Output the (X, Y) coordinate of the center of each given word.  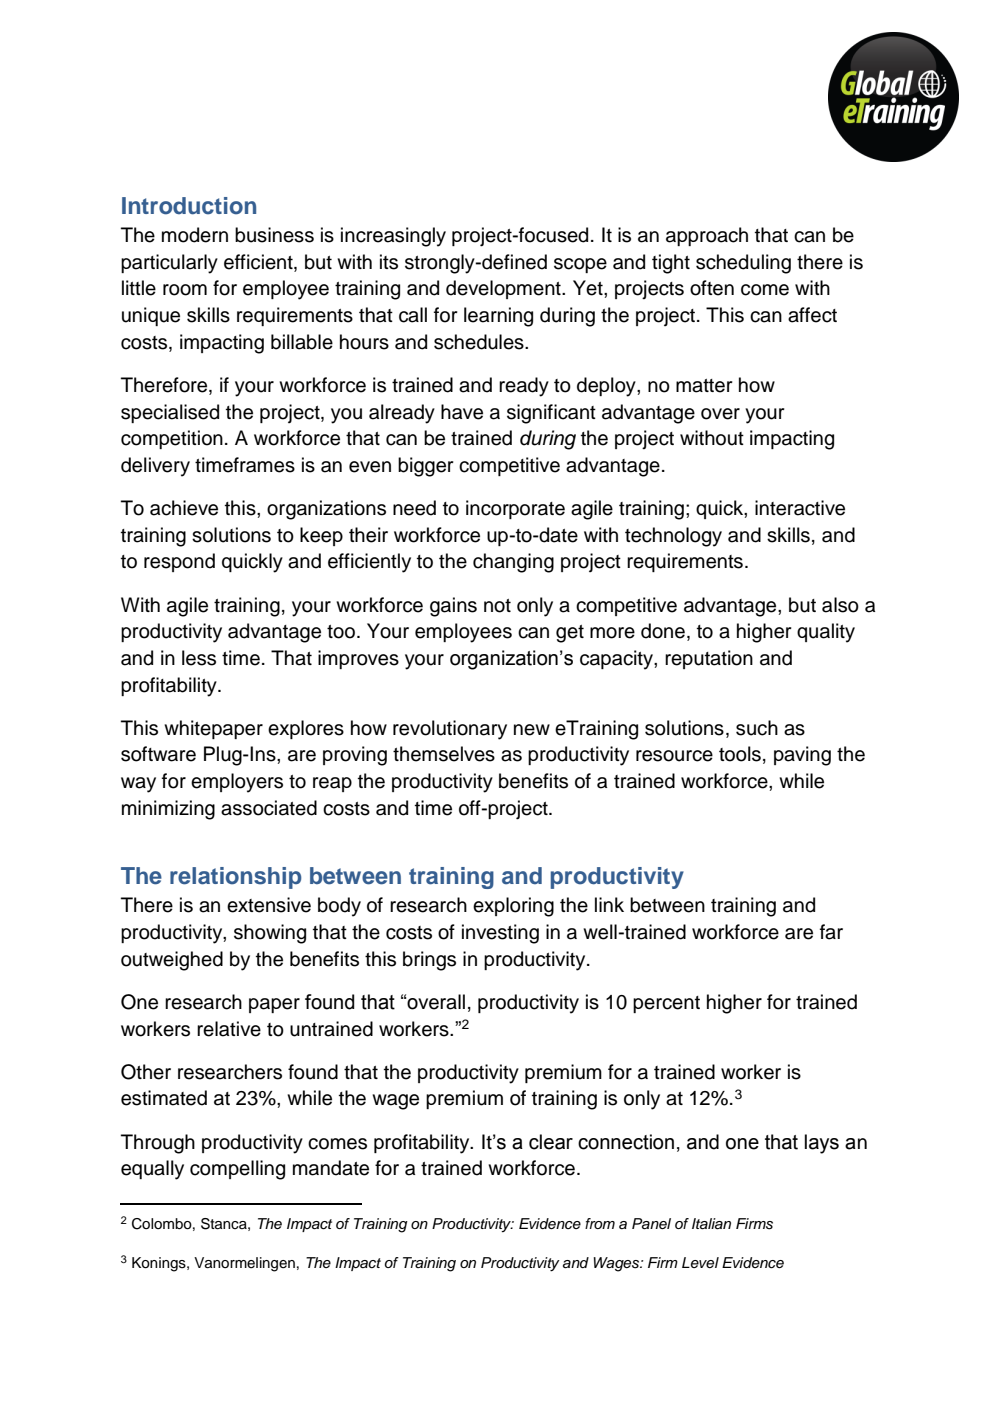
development (504, 289)
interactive (800, 508)
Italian (711, 1224)
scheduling (743, 264)
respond (179, 562)
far (831, 932)
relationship (236, 878)
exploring (513, 907)
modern (195, 235)
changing (513, 563)
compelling (237, 1170)
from (600, 1223)
